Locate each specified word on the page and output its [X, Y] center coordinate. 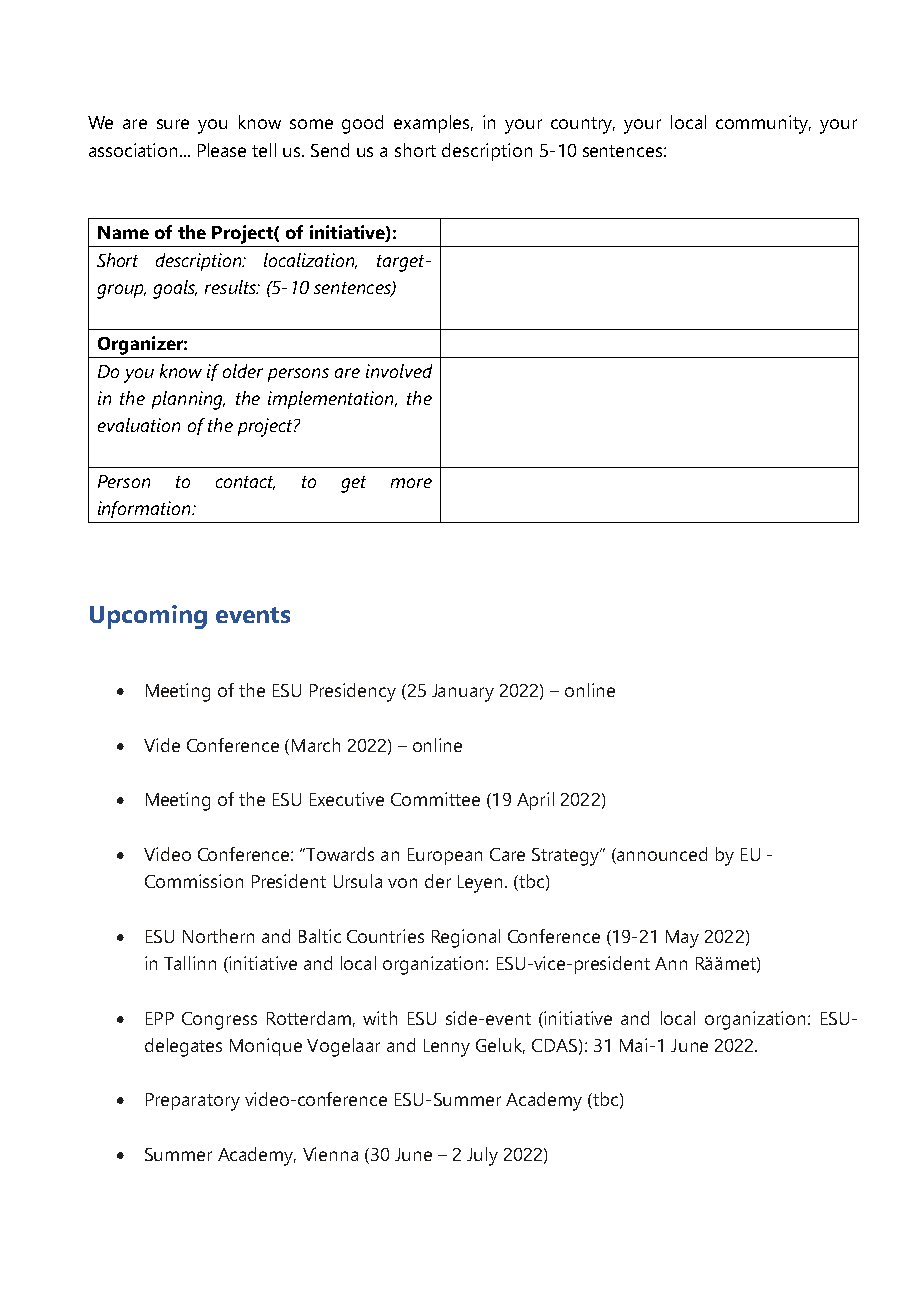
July [482, 1156]
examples [433, 124]
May [682, 939]
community [763, 124]
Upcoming [148, 617]
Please [222, 150]
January [463, 693]
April [535, 801]
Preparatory [193, 1102]
